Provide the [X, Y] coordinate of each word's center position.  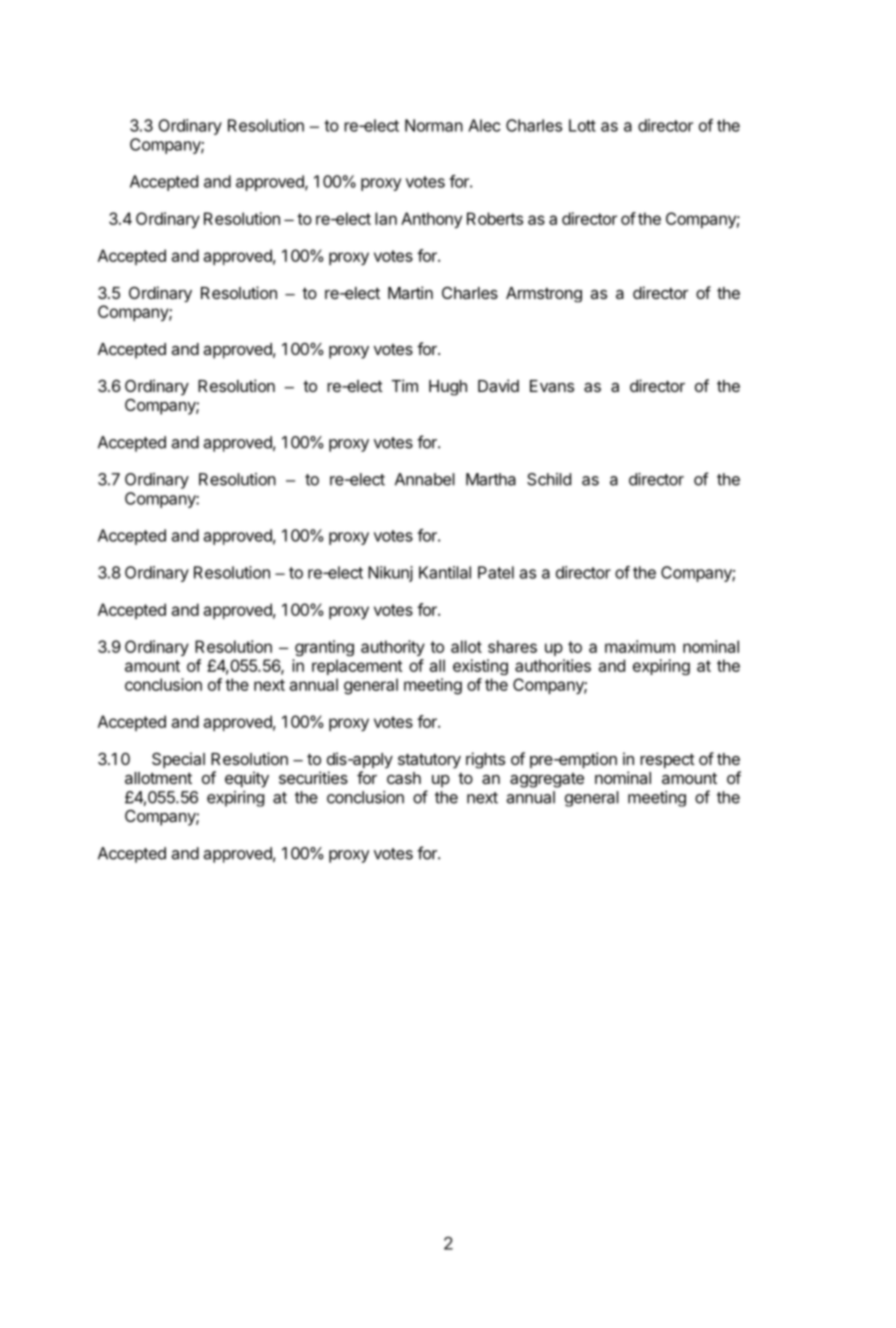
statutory [429, 761]
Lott [582, 125]
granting [324, 648]
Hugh [448, 388]
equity [247, 779]
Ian [386, 218]
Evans [552, 386]
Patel [496, 572]
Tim [404, 385]
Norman [434, 125]
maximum [640, 646]
